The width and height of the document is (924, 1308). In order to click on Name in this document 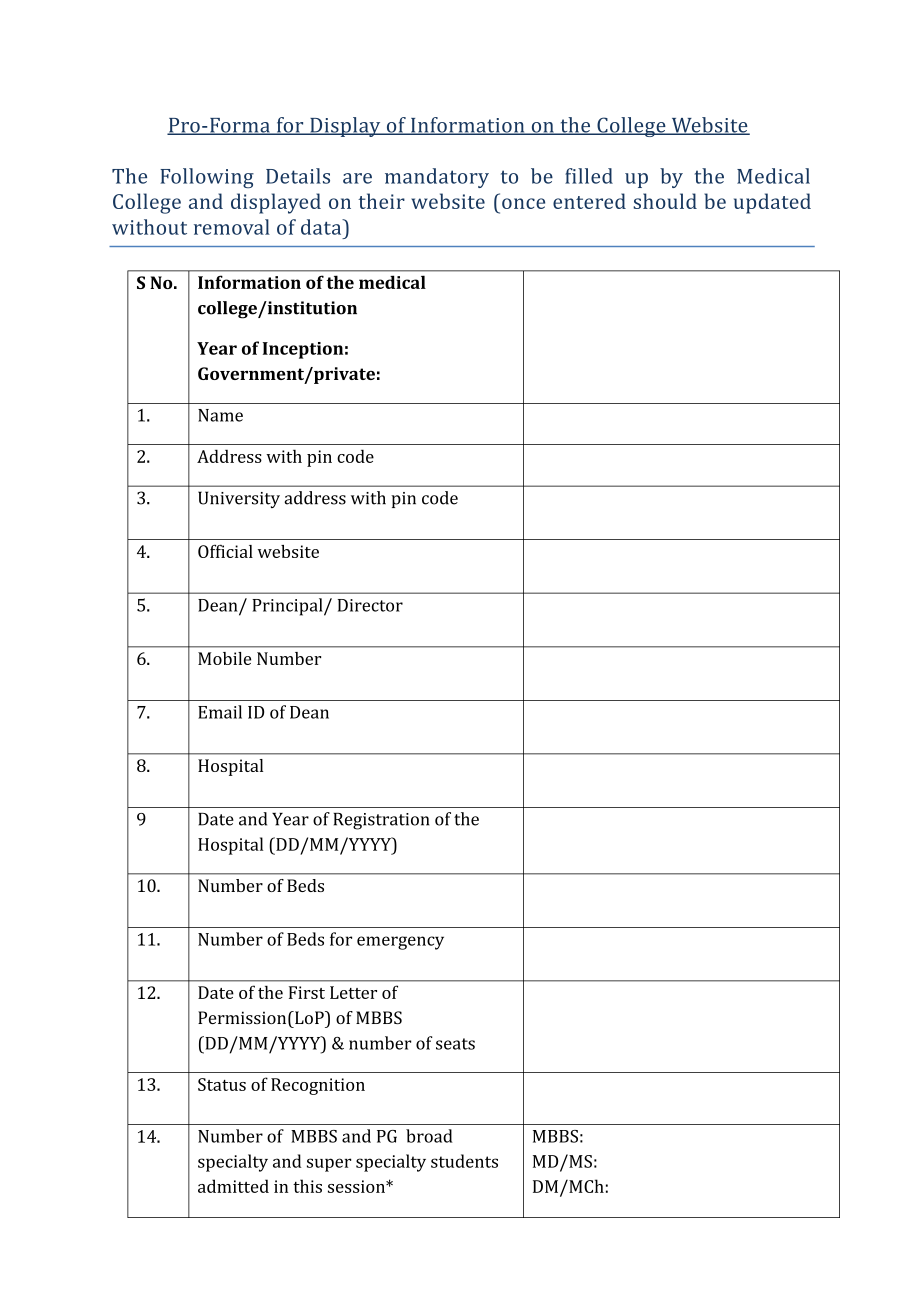, I will do `click(220, 415)`.
